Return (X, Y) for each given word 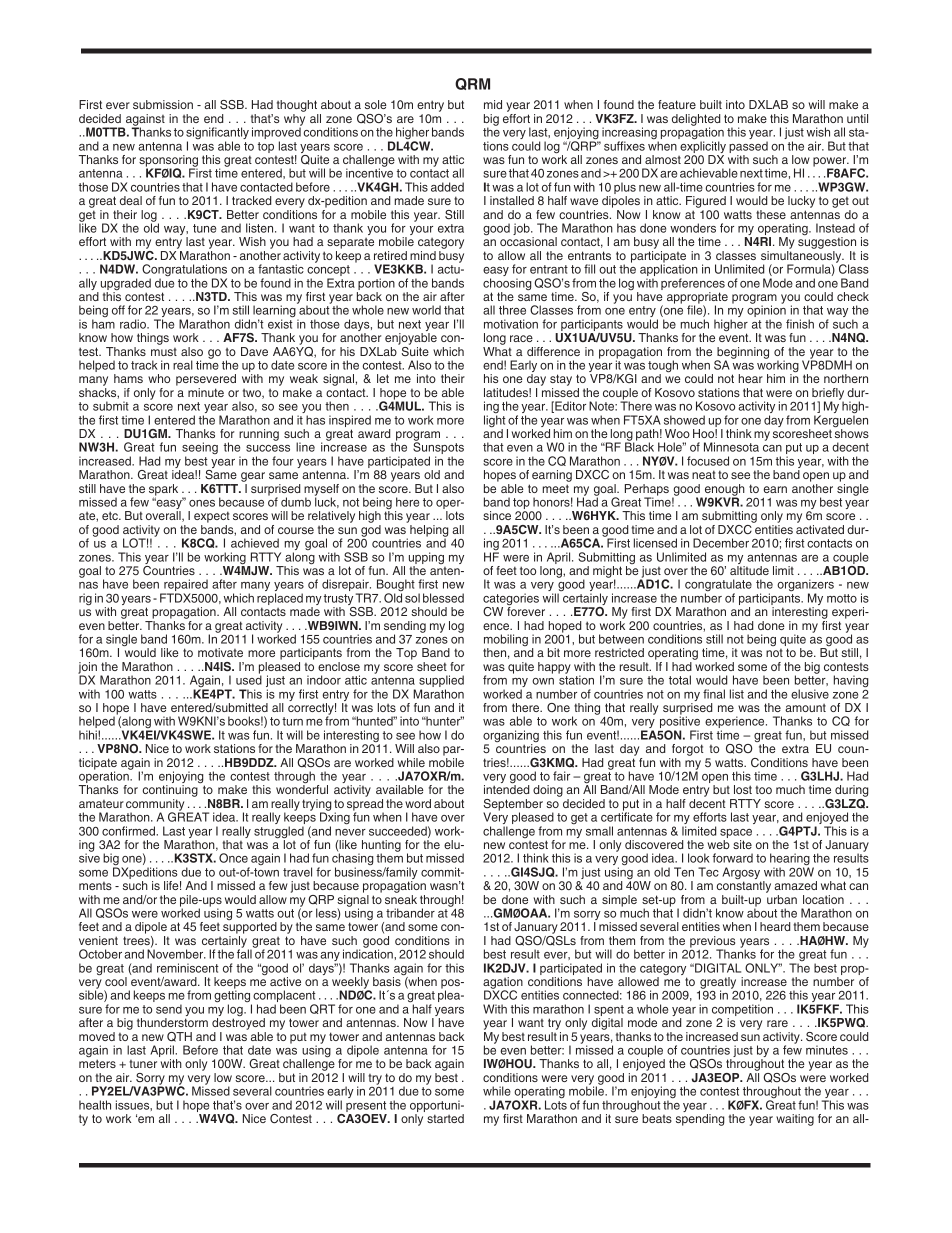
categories (511, 600)
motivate (220, 652)
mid (493, 104)
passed (748, 148)
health (95, 1105)
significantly (217, 134)
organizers (805, 586)
